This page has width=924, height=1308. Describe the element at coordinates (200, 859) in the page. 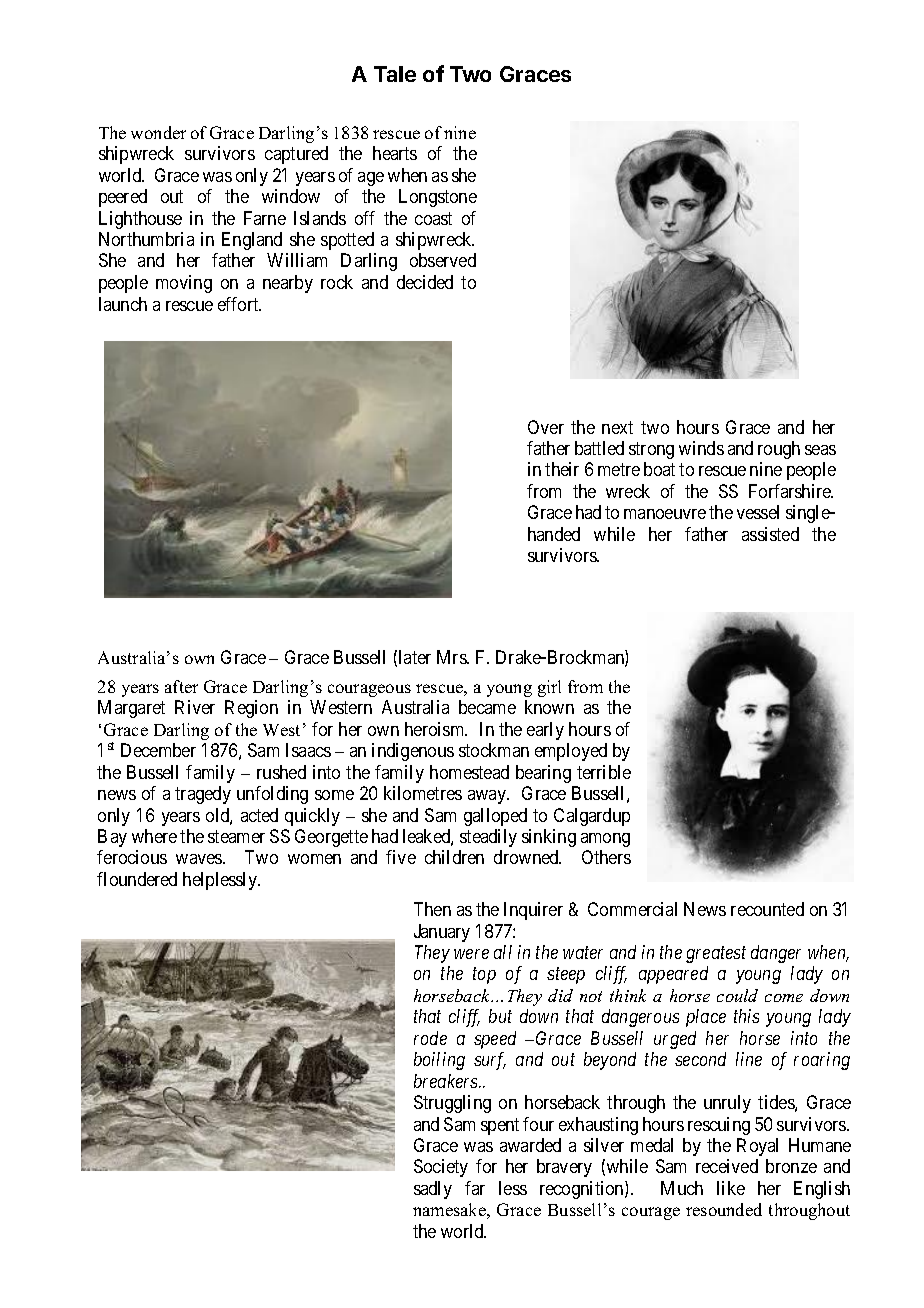

I see `waves` at that location.
